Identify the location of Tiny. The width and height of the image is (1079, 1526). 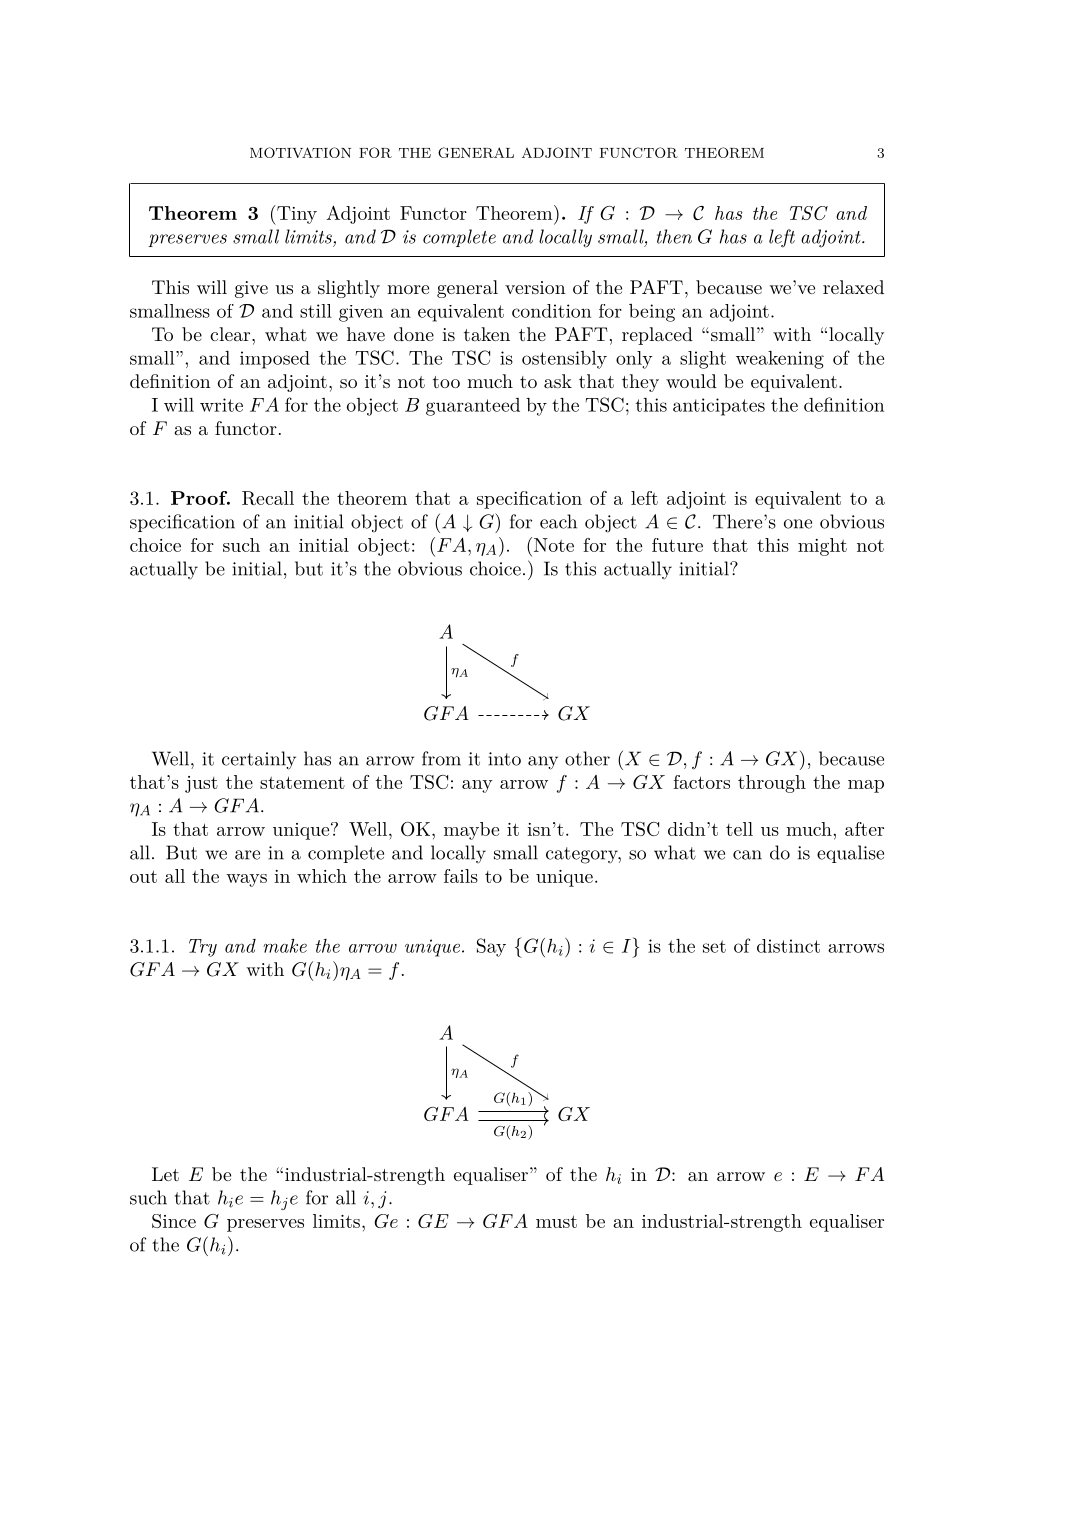
(296, 215).
